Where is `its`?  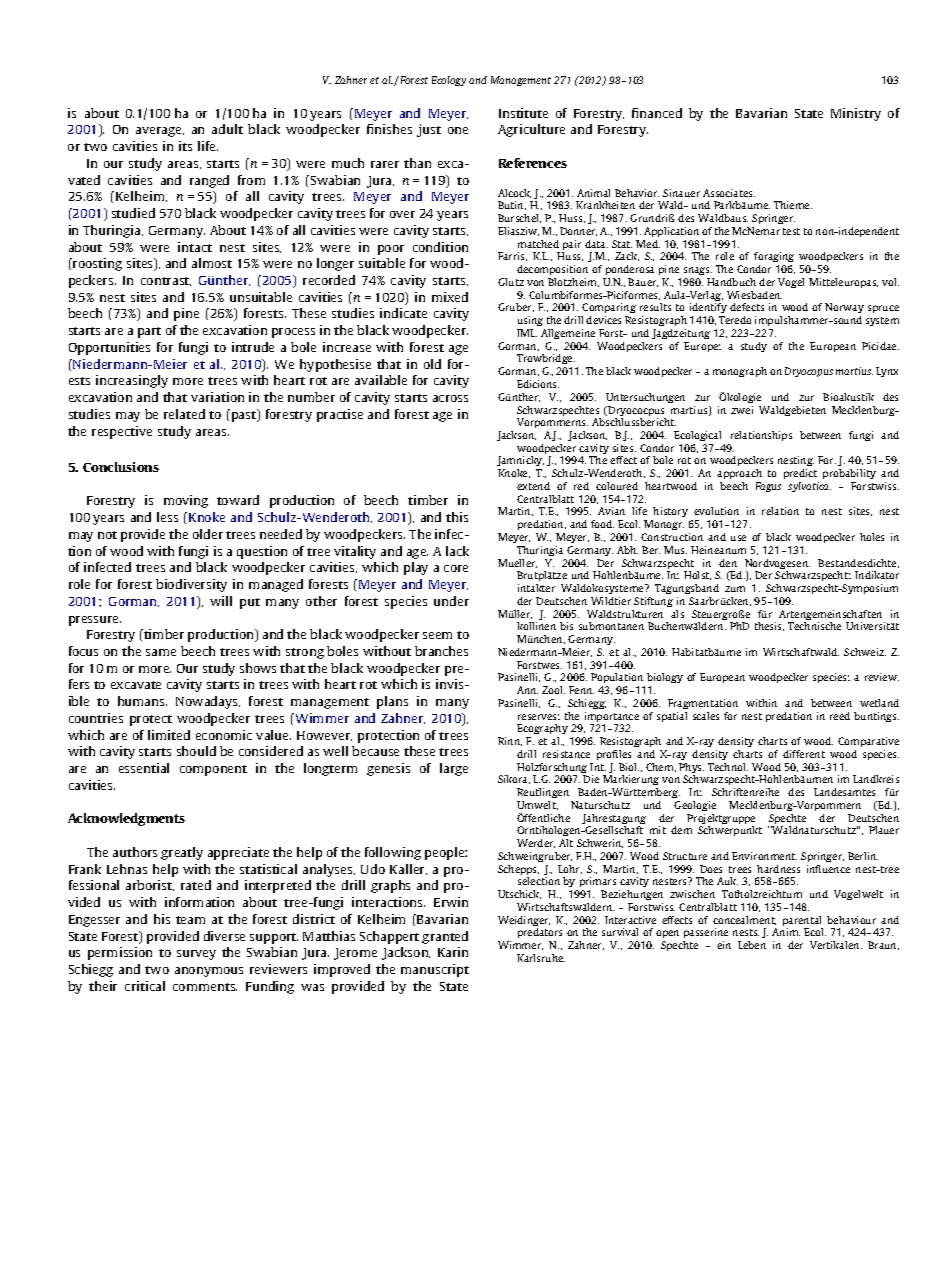
its is located at coordinates (185, 146).
